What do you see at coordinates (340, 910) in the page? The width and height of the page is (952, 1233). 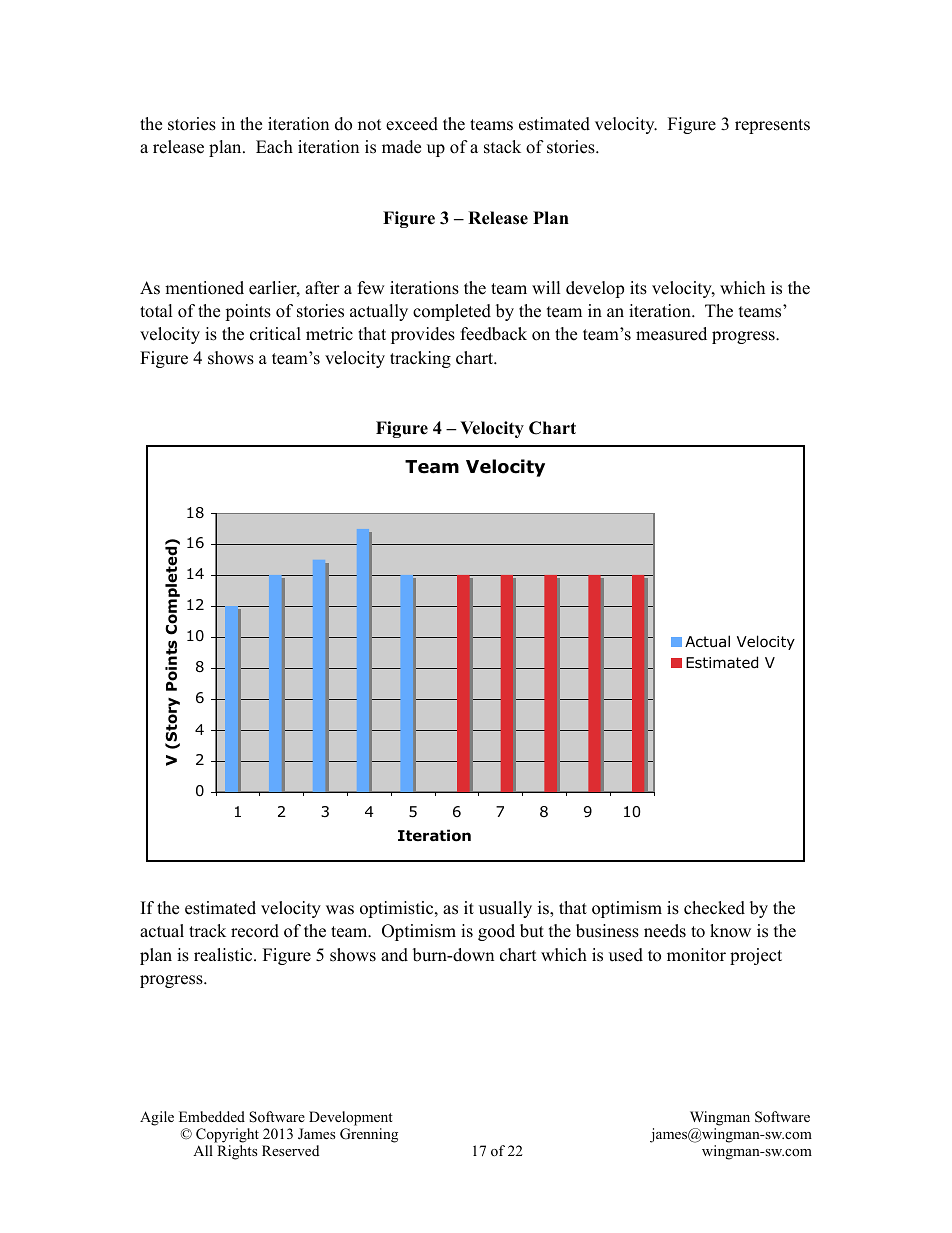 I see `was` at bounding box center [340, 910].
